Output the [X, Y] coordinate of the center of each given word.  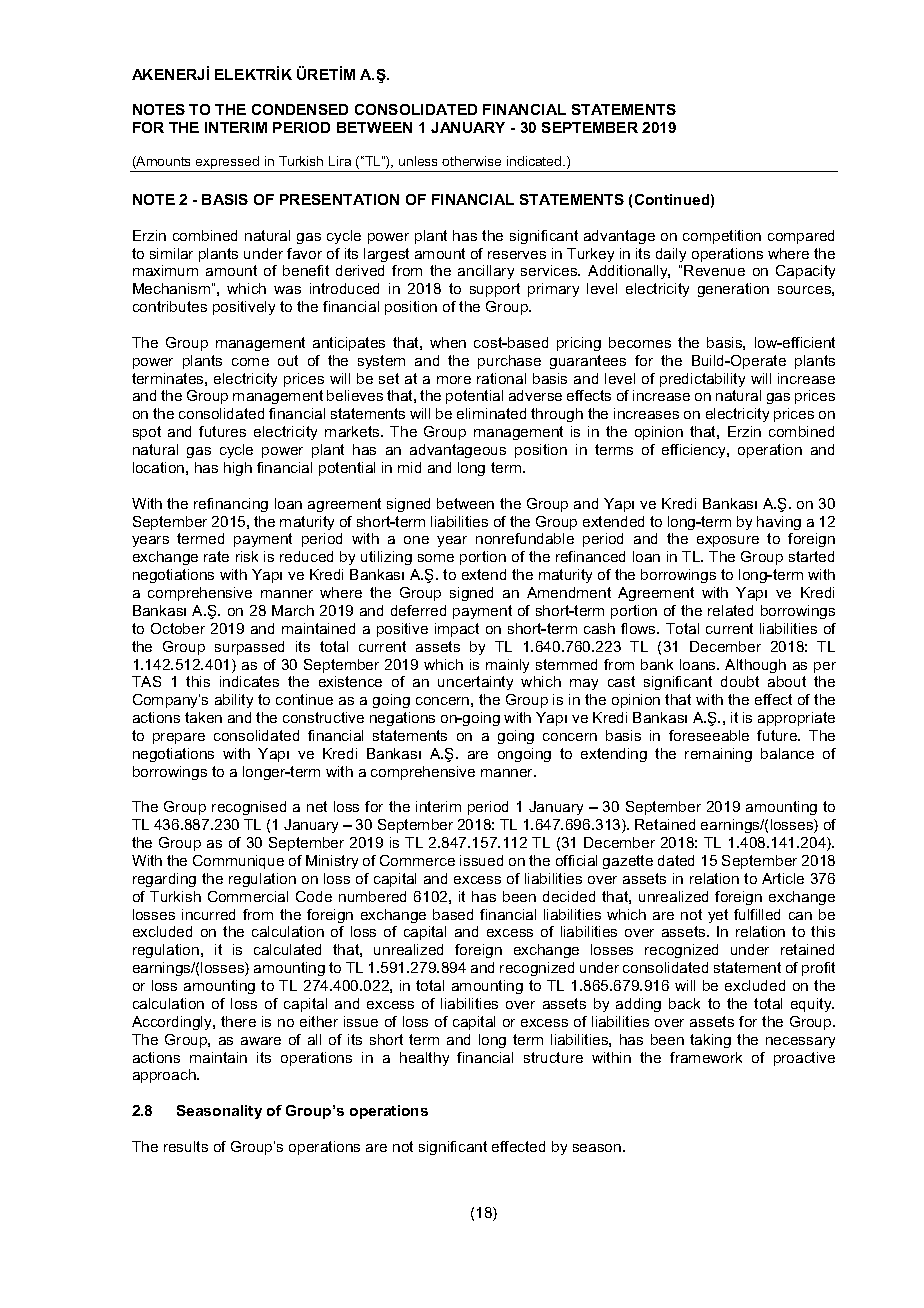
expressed [228, 164]
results [186, 1146]
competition [722, 237]
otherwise [471, 161]
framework [706, 1057]
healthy [424, 1059]
